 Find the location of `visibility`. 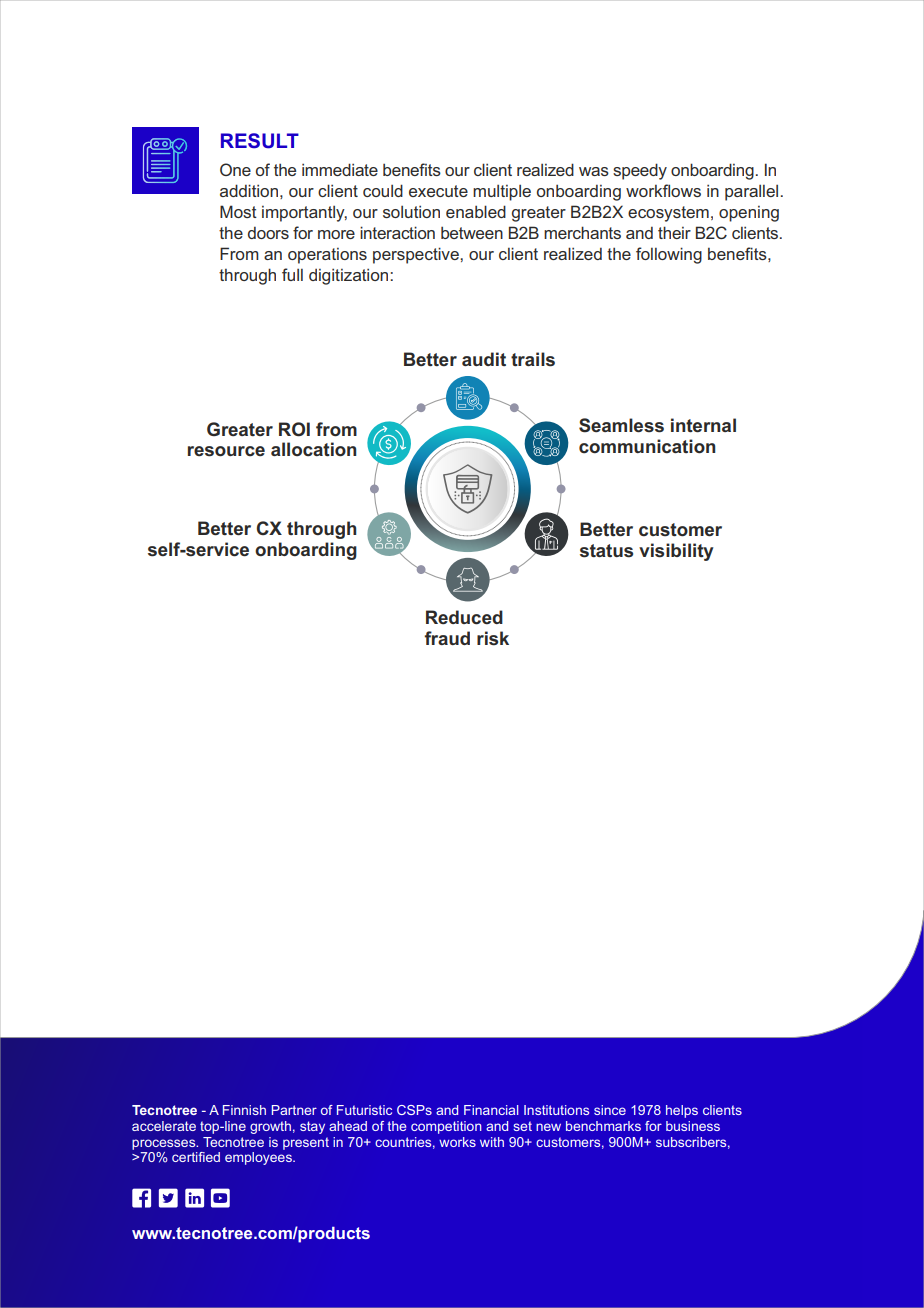

visibility is located at coordinates (676, 552).
